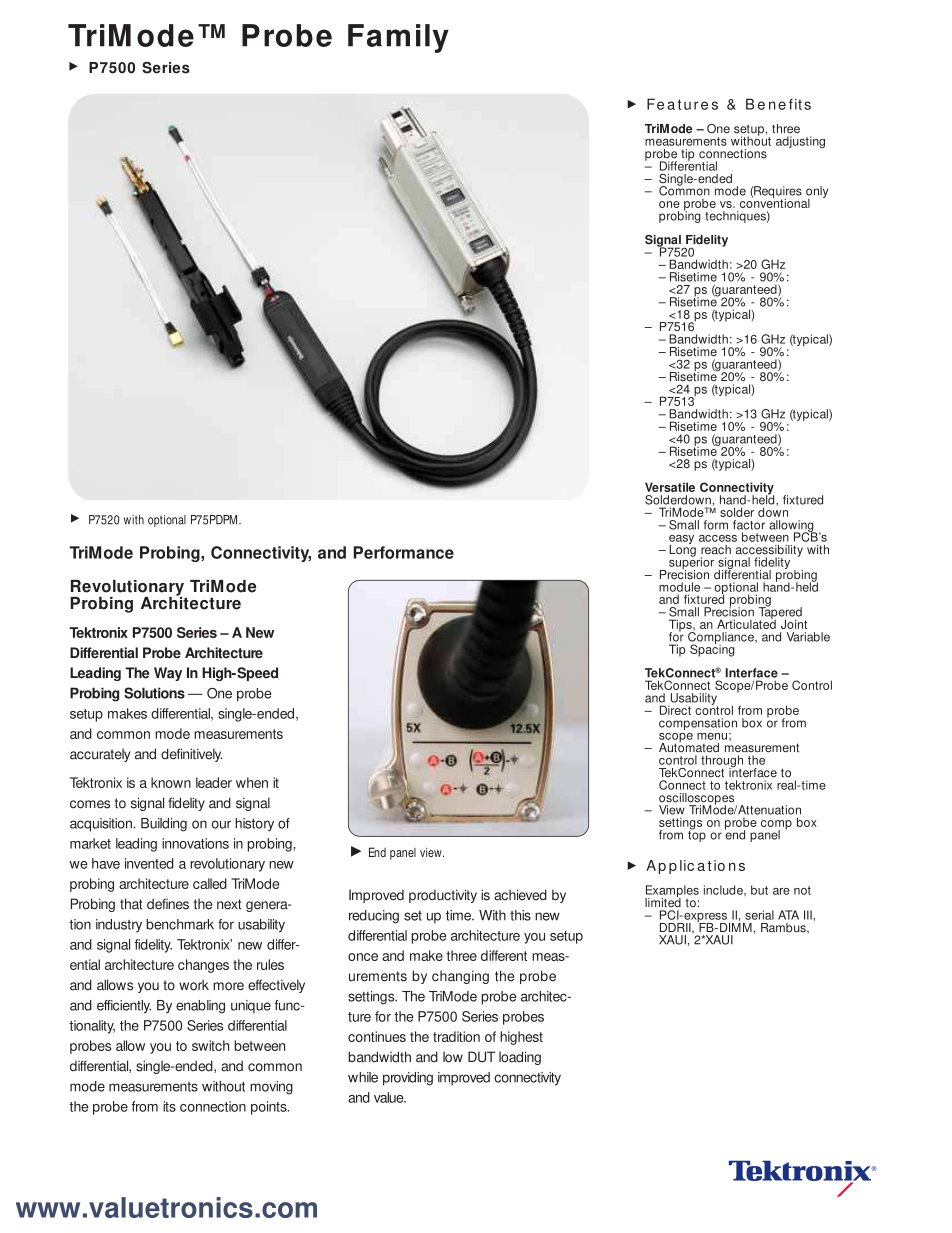 Image resolution: width=952 pixels, height=1233 pixels. What do you see at coordinates (481, 1057) in the screenshot?
I see `DUT` at bounding box center [481, 1057].
